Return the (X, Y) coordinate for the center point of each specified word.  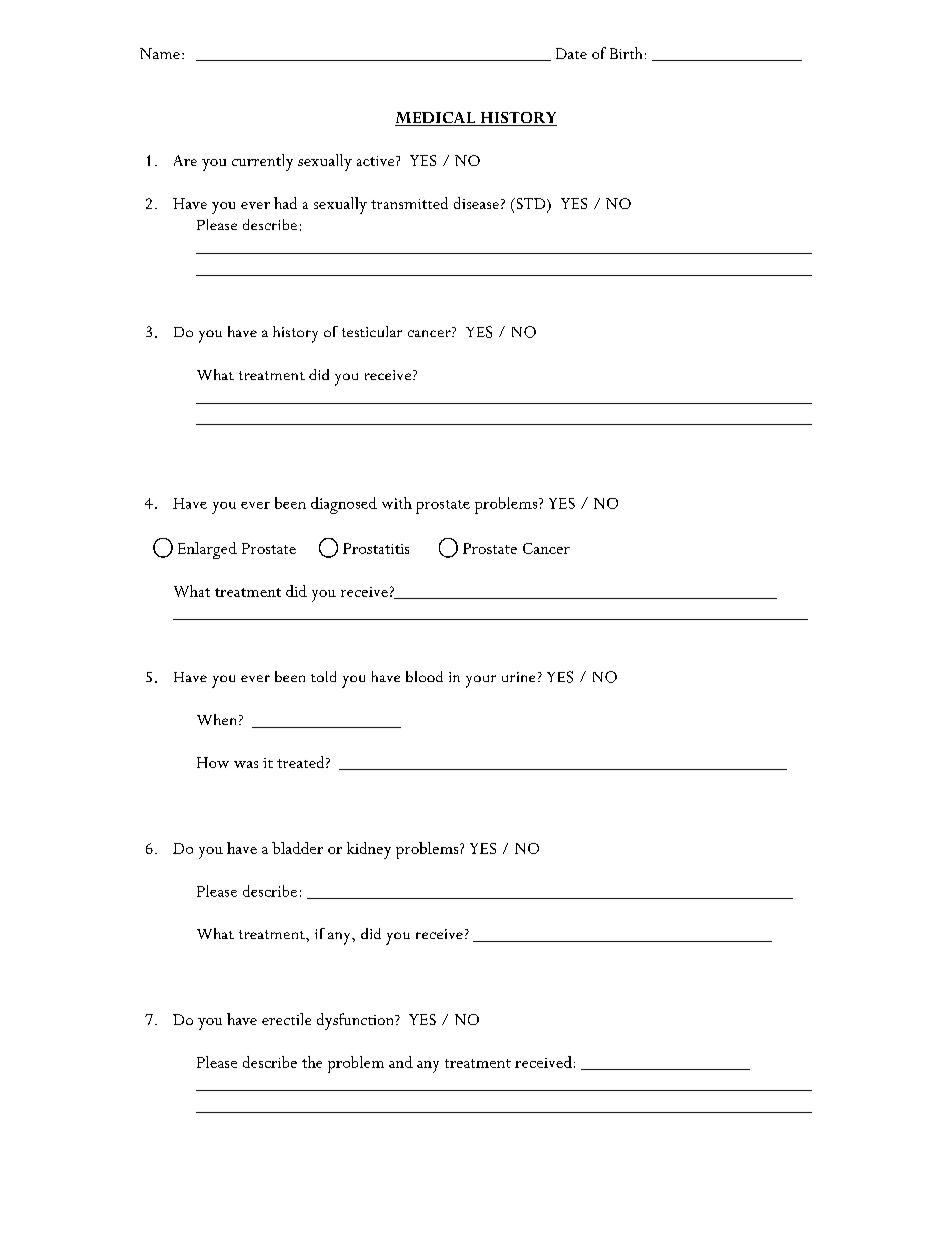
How (213, 762)
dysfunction (356, 1021)
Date (571, 53)
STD (531, 205)
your (481, 681)
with (397, 503)
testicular (372, 331)
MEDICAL (436, 119)
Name (160, 53)
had (285, 203)
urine (518, 677)
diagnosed (344, 505)
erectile (286, 1019)
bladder (297, 848)
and (401, 1062)
